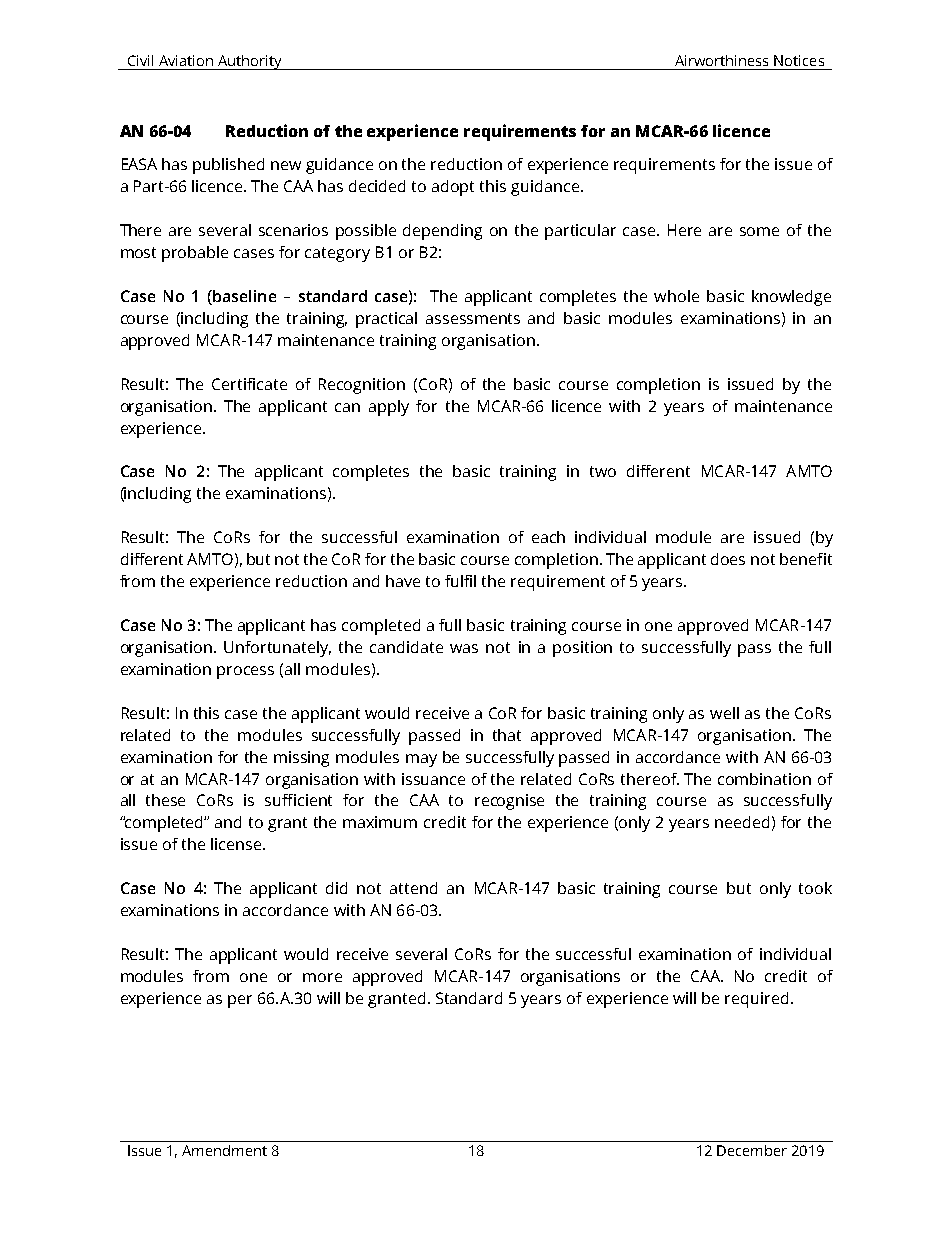  What do you see at coordinates (322, 977) in the document?
I see `more` at bounding box center [322, 977].
